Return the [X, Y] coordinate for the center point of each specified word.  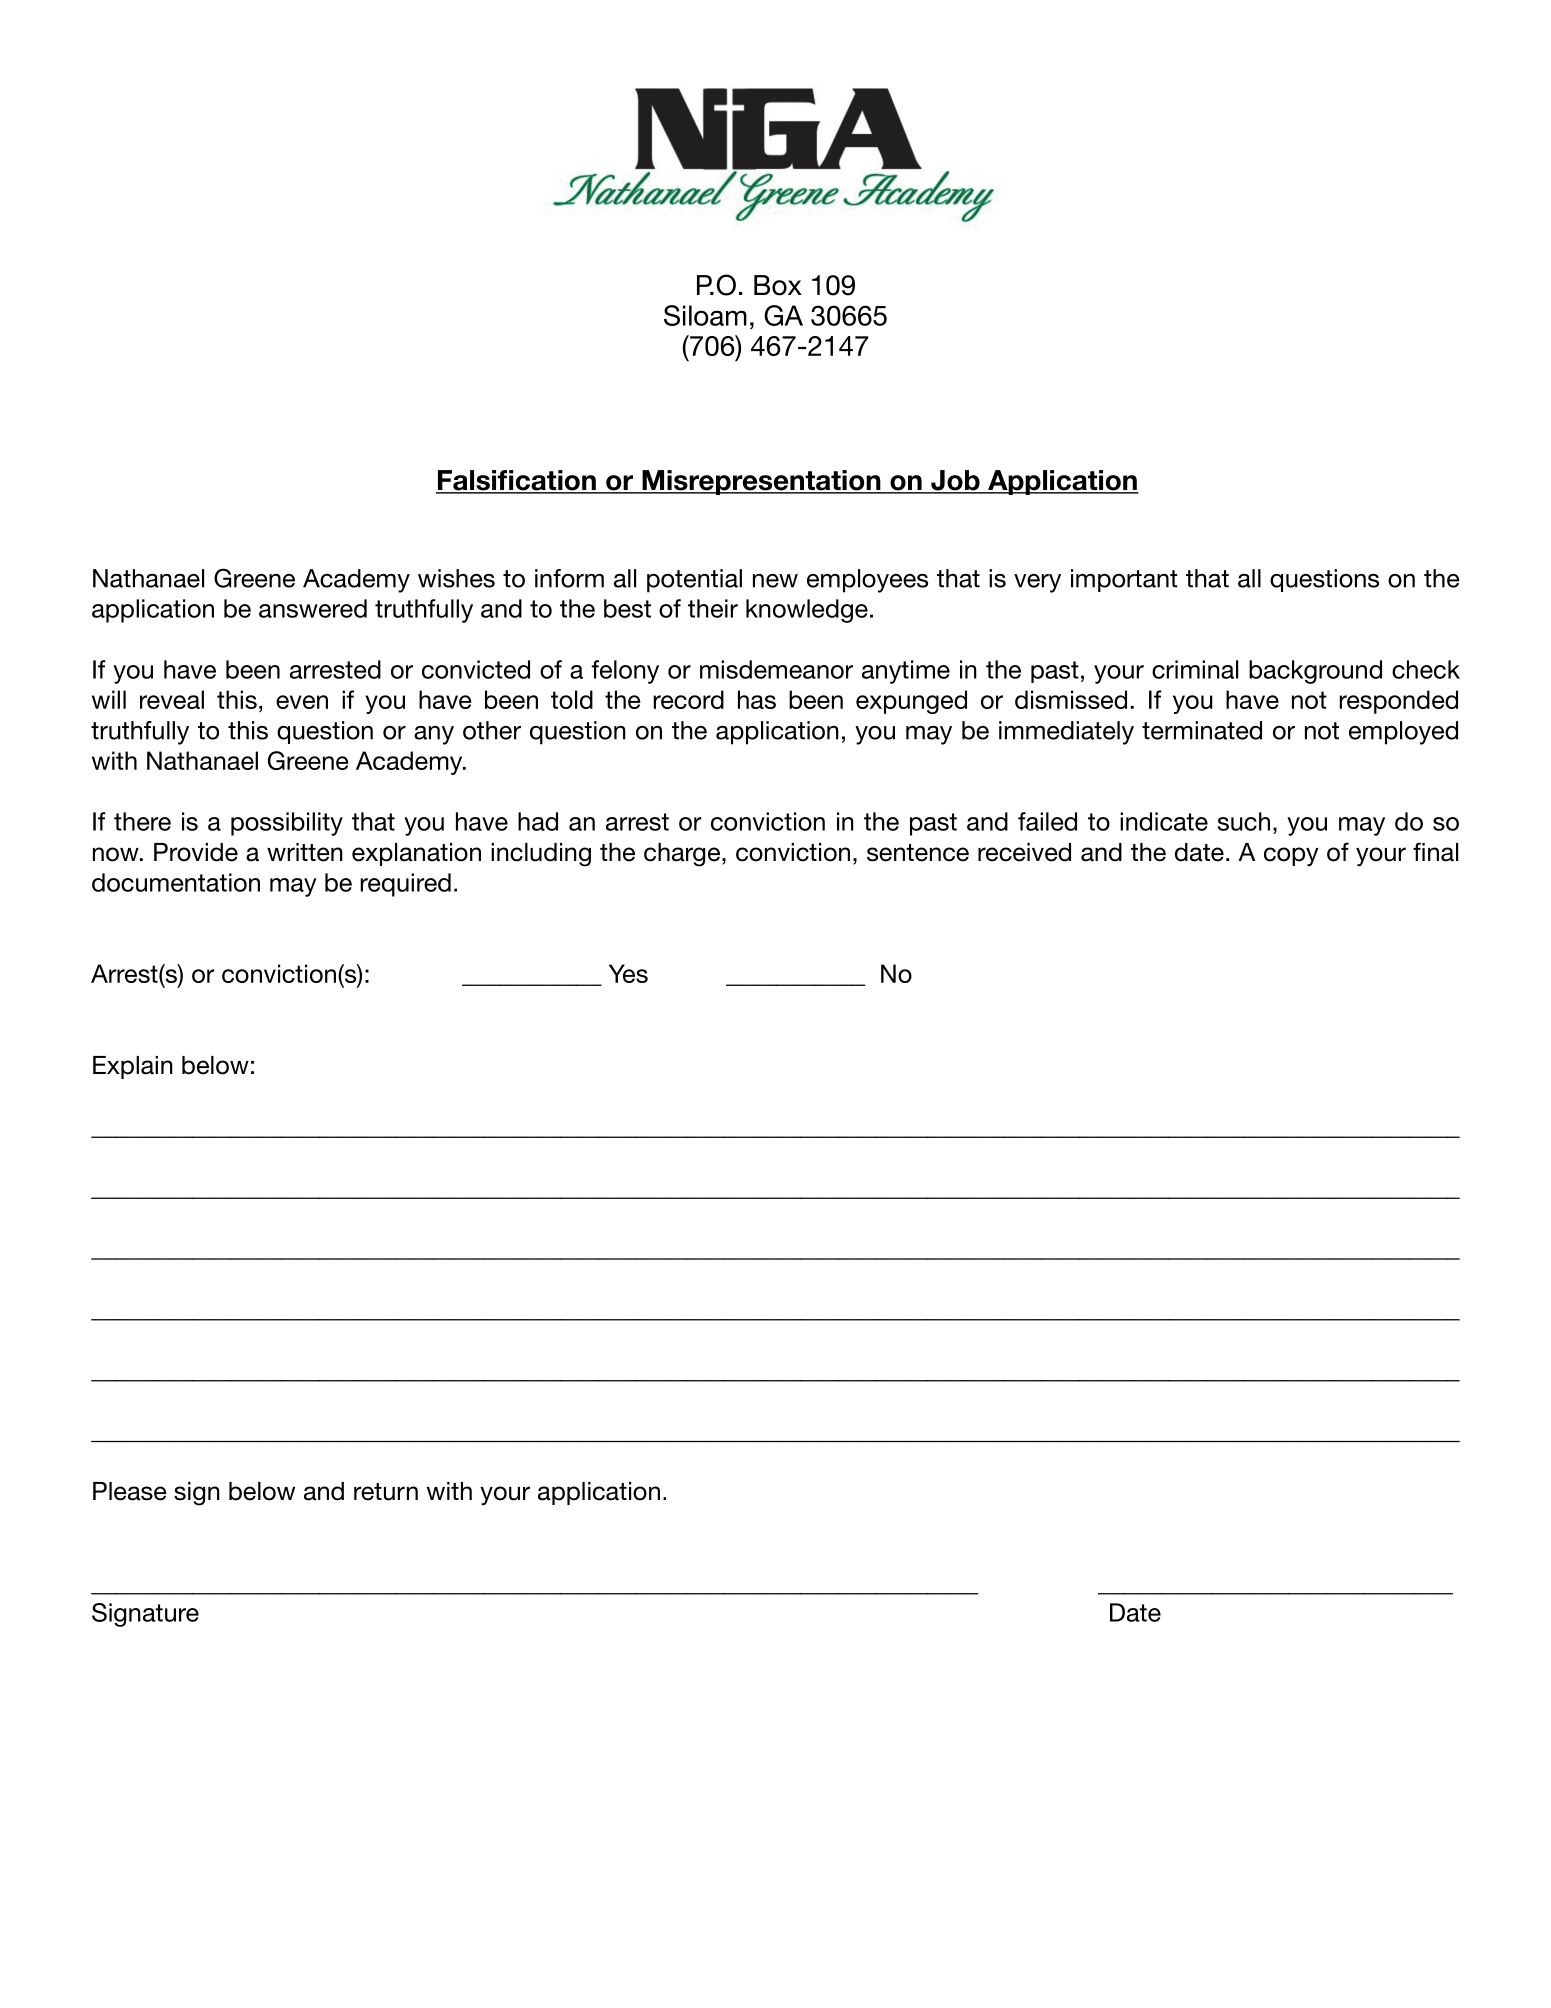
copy [1291, 857]
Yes [628, 973]
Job [955, 481]
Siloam [705, 315]
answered [313, 608]
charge [682, 855]
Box [778, 285]
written [305, 852]
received [1024, 852]
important [1124, 580]
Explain [133, 1067]
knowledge [807, 611]
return [386, 1492]
